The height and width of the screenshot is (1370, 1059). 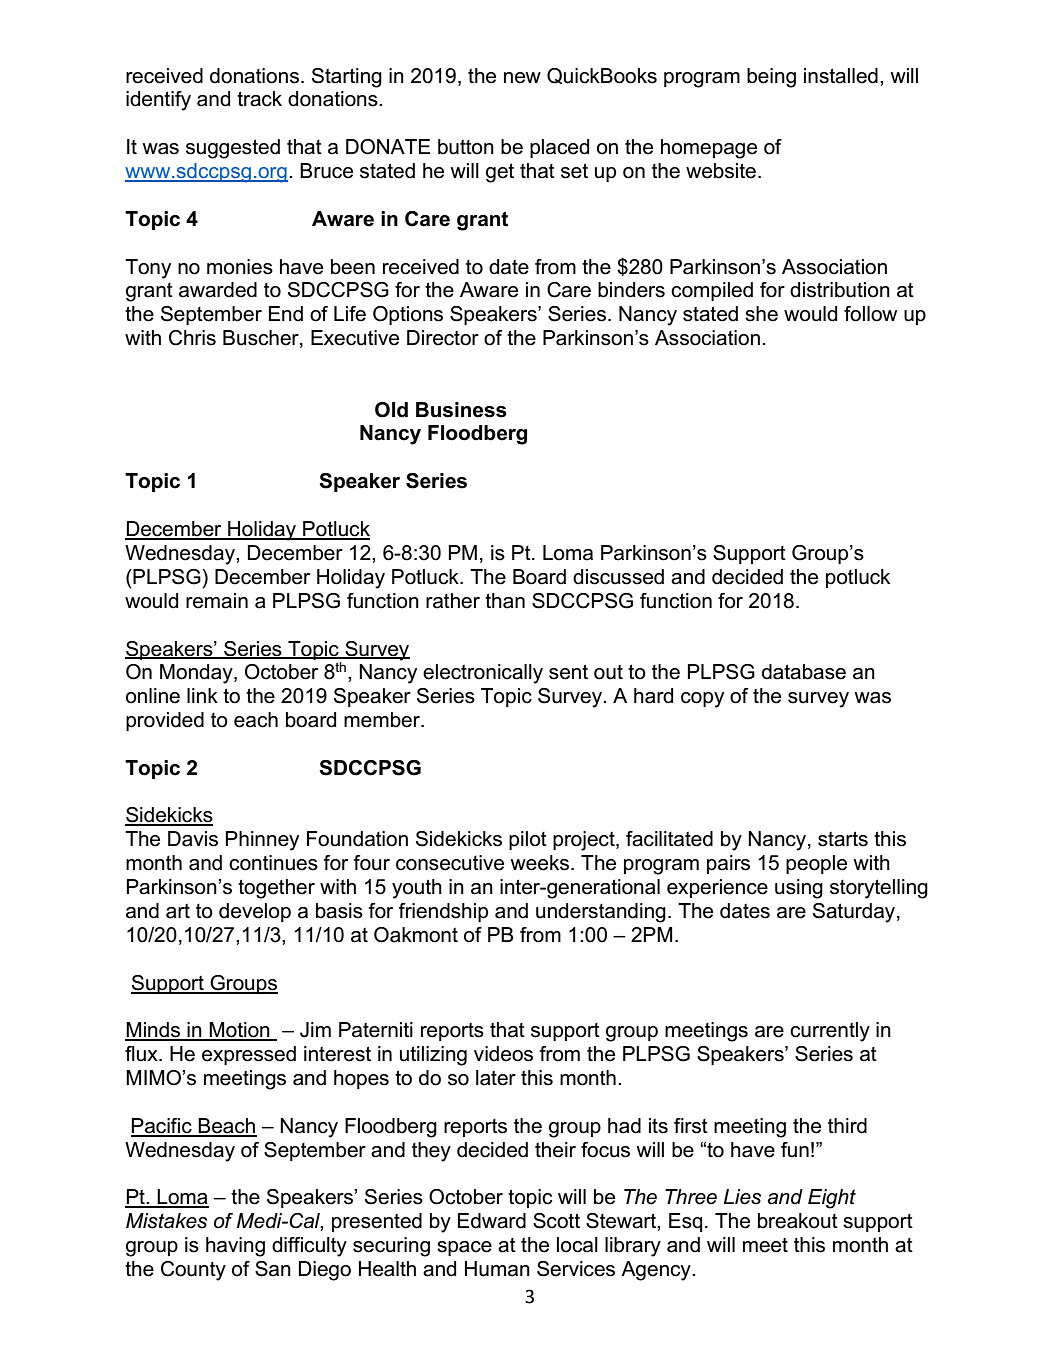 I want to click on develop, so click(x=255, y=912).
